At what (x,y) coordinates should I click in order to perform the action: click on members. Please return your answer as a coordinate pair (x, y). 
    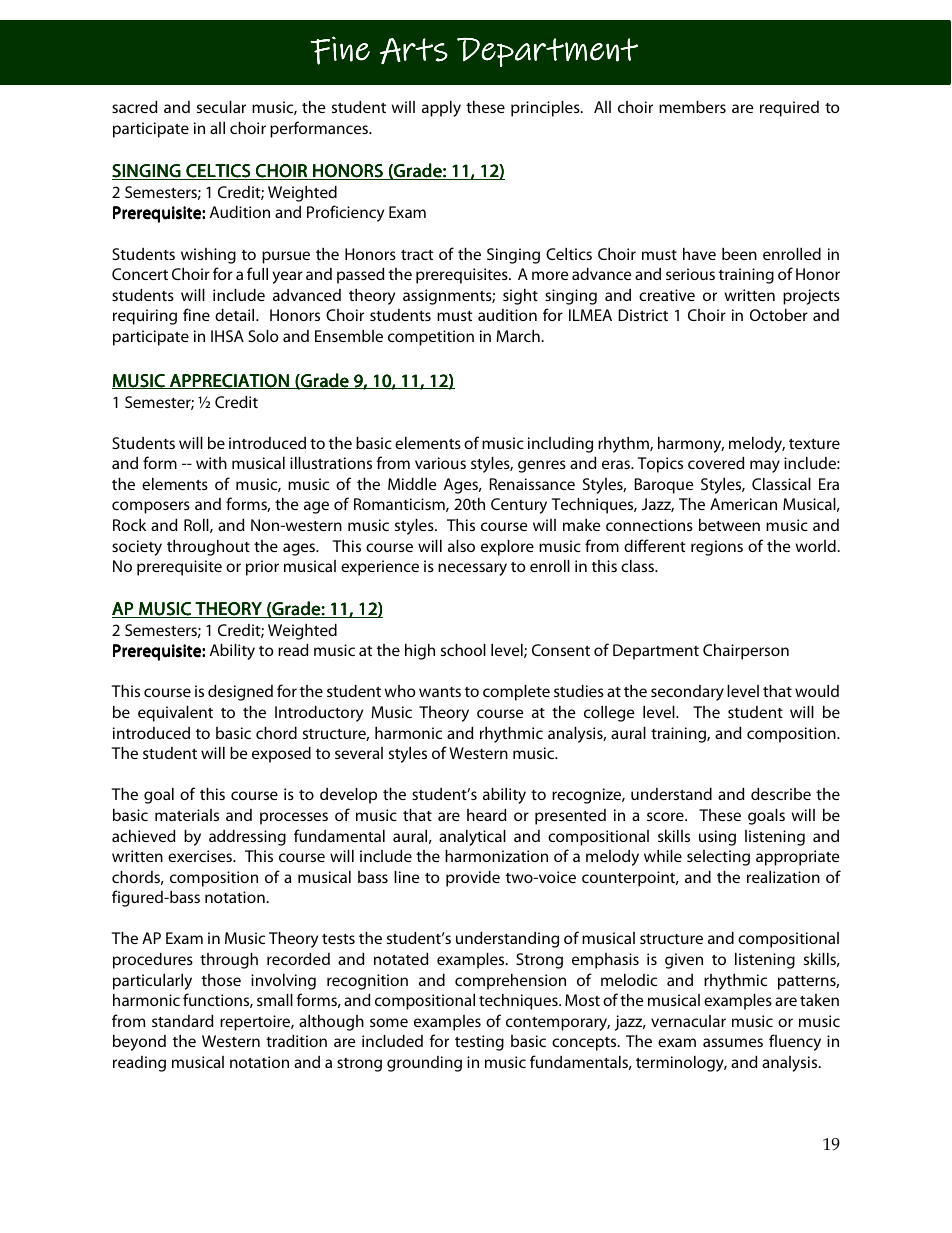
    Looking at the image, I should click on (692, 107).
